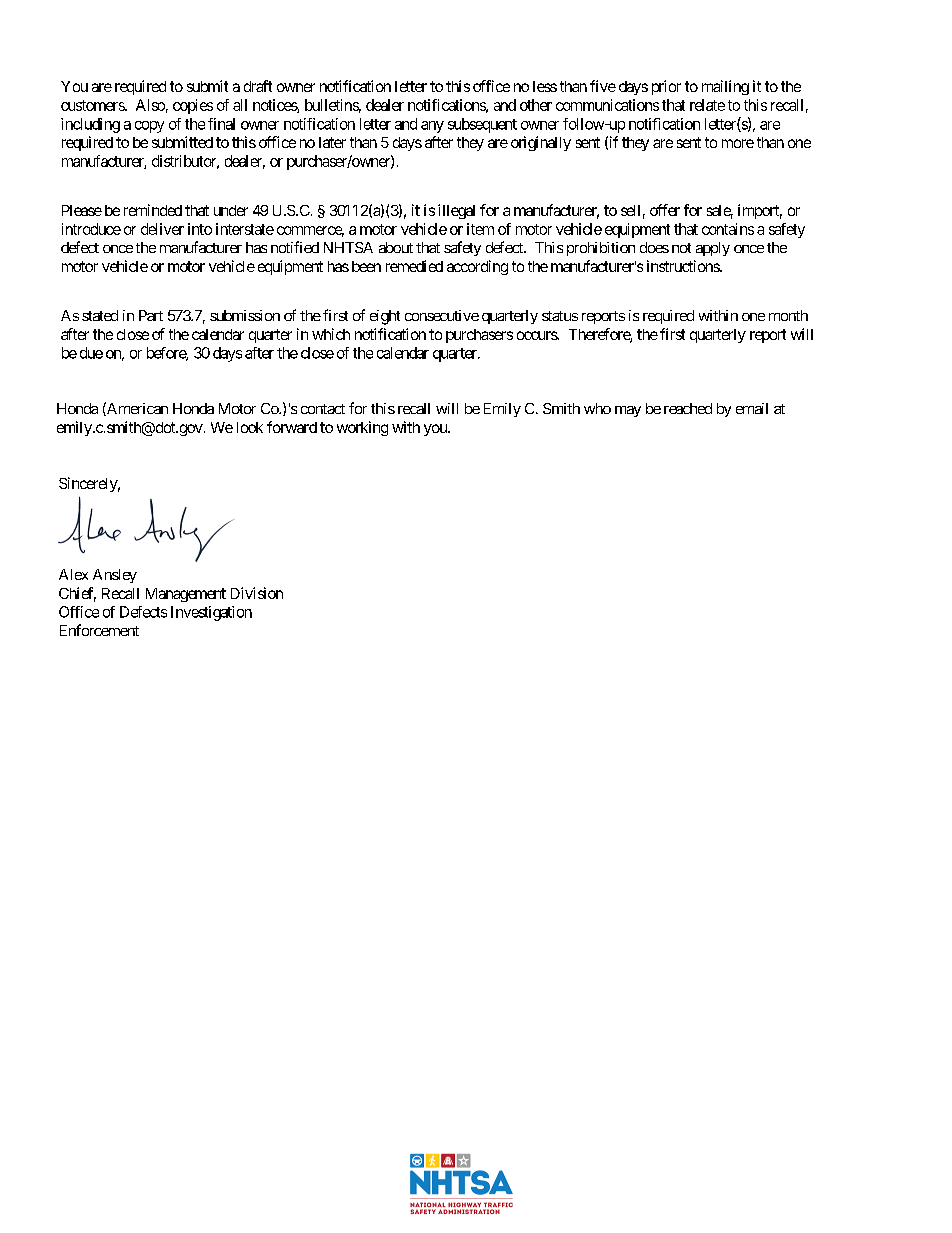  I want to click on any, so click(432, 127).
